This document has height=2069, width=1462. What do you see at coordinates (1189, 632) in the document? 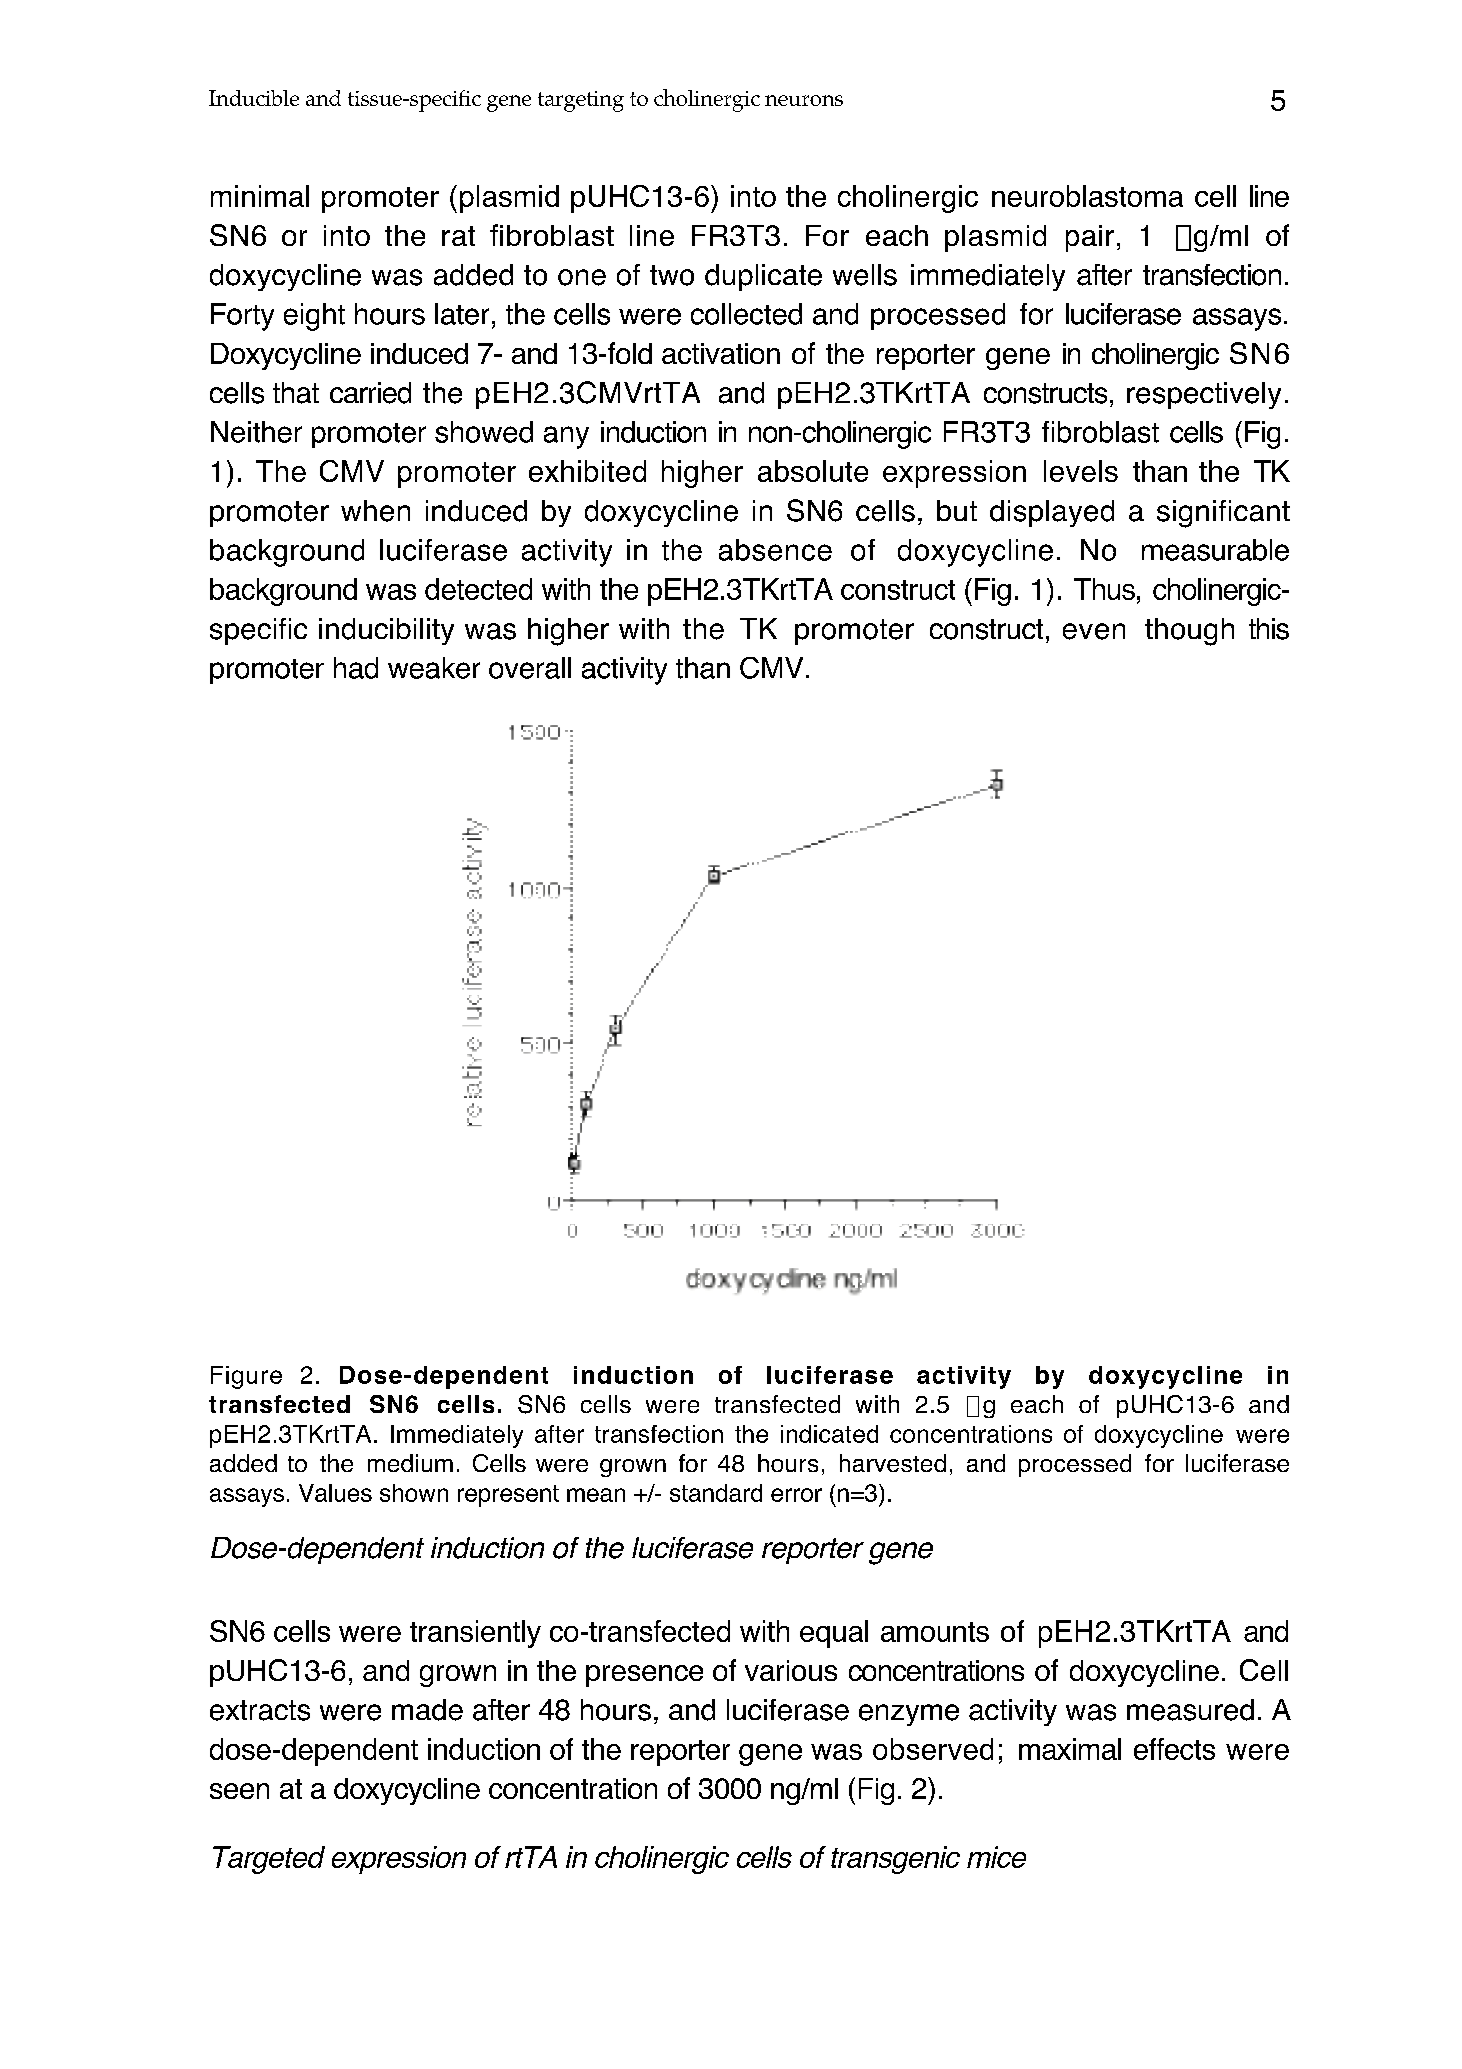
I see `though` at bounding box center [1189, 632].
